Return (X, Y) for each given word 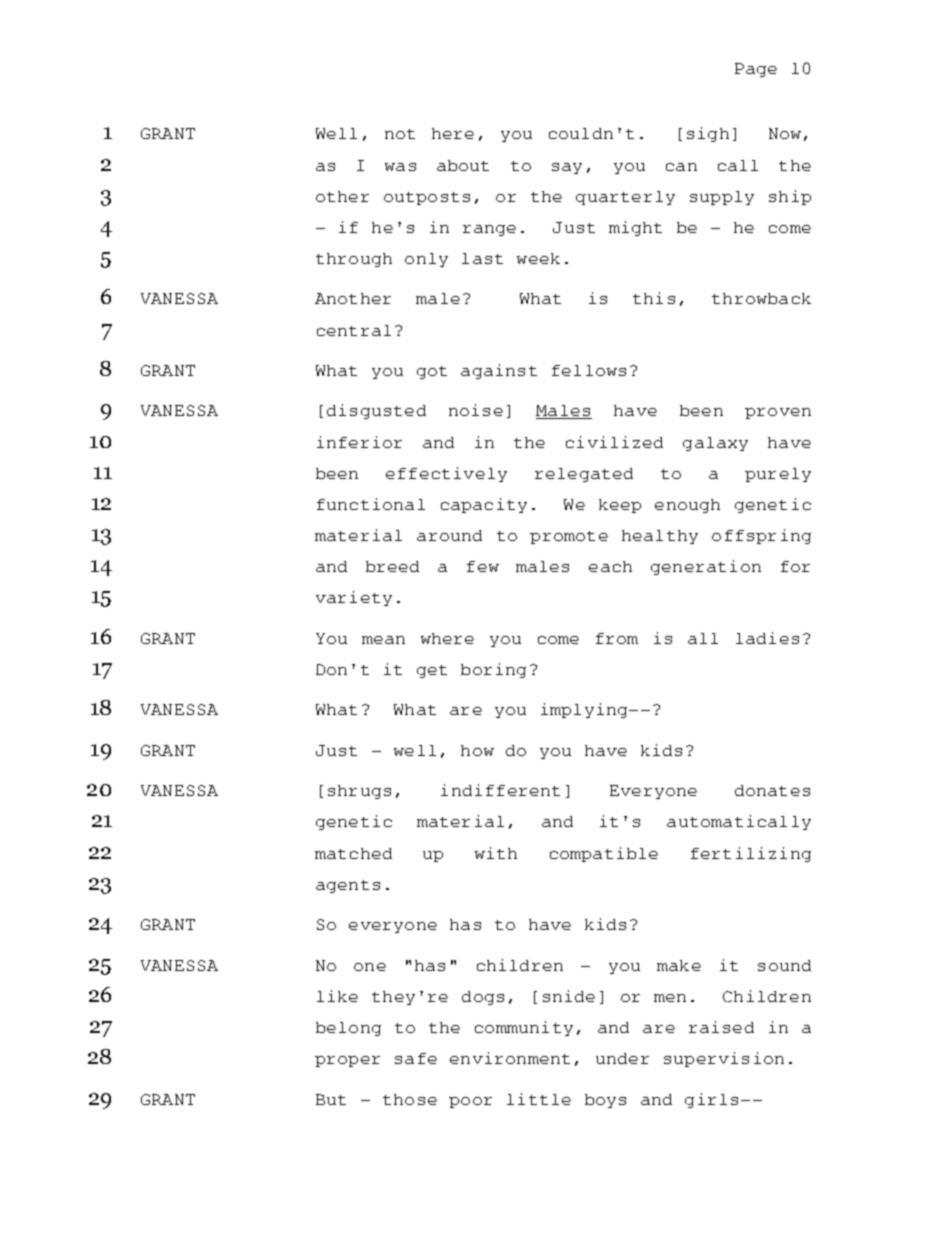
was (400, 167)
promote (569, 537)
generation (706, 567)
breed (392, 566)
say (567, 168)
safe (416, 1058)
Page (756, 70)
